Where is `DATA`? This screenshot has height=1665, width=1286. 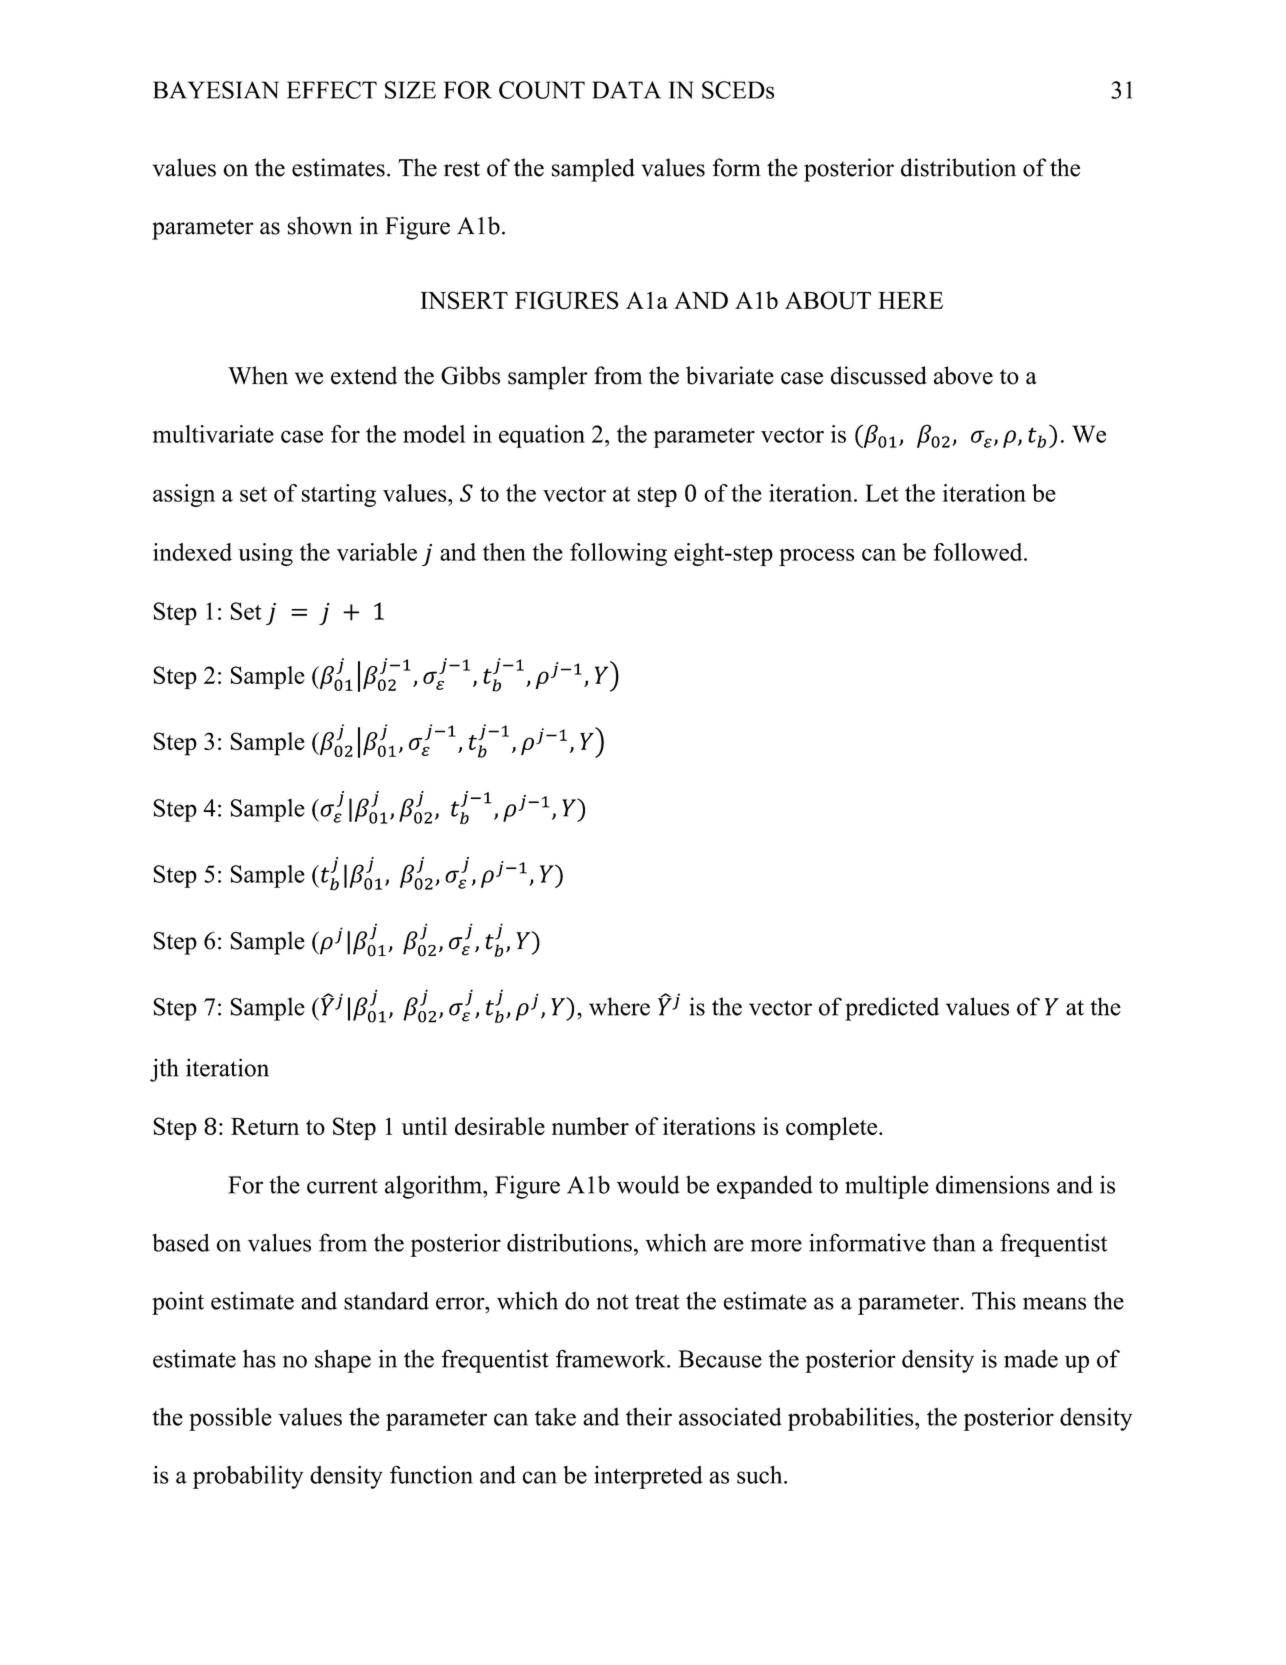 DATA is located at coordinates (626, 90).
